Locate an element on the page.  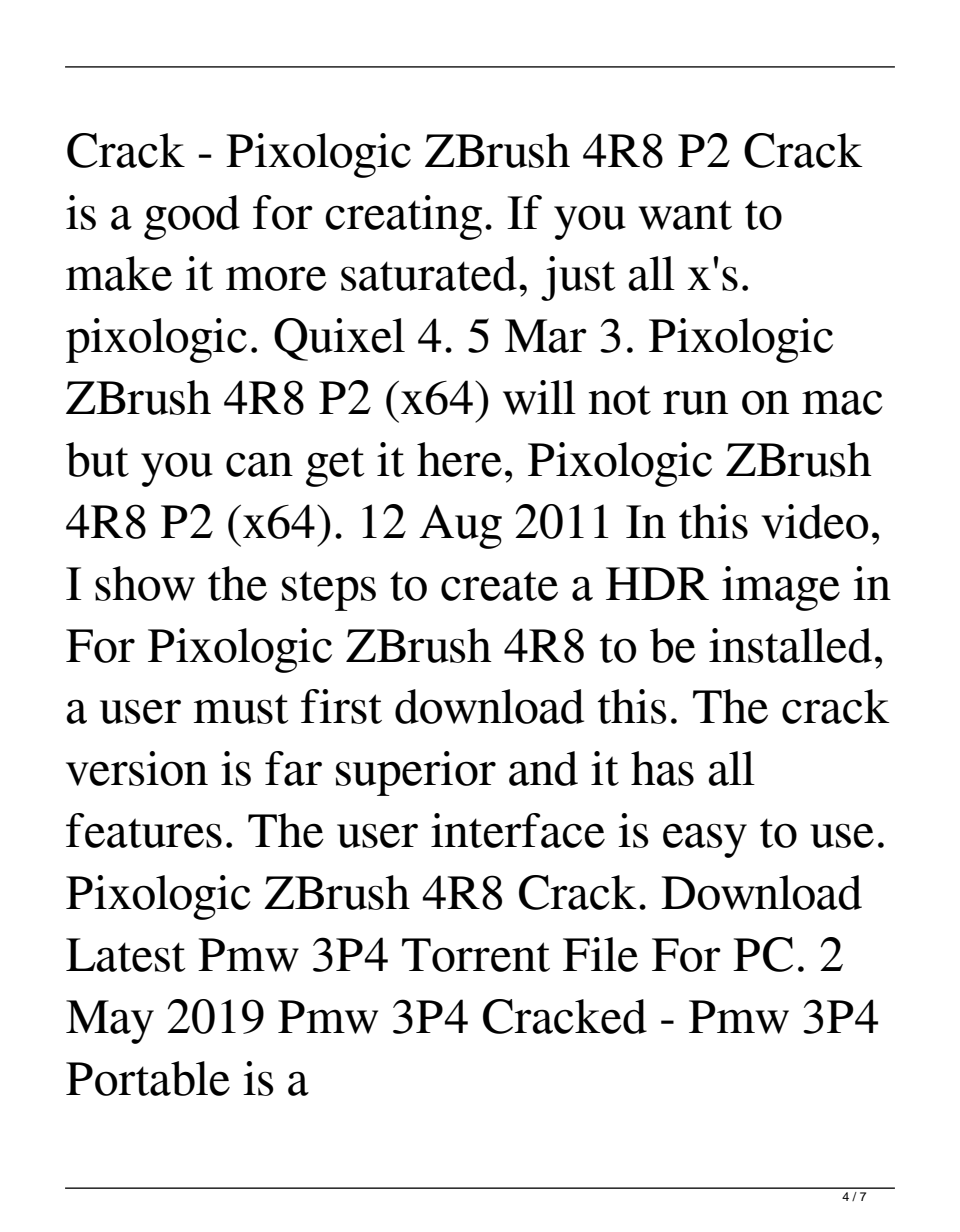
want is located at coordinates (685, 215).
